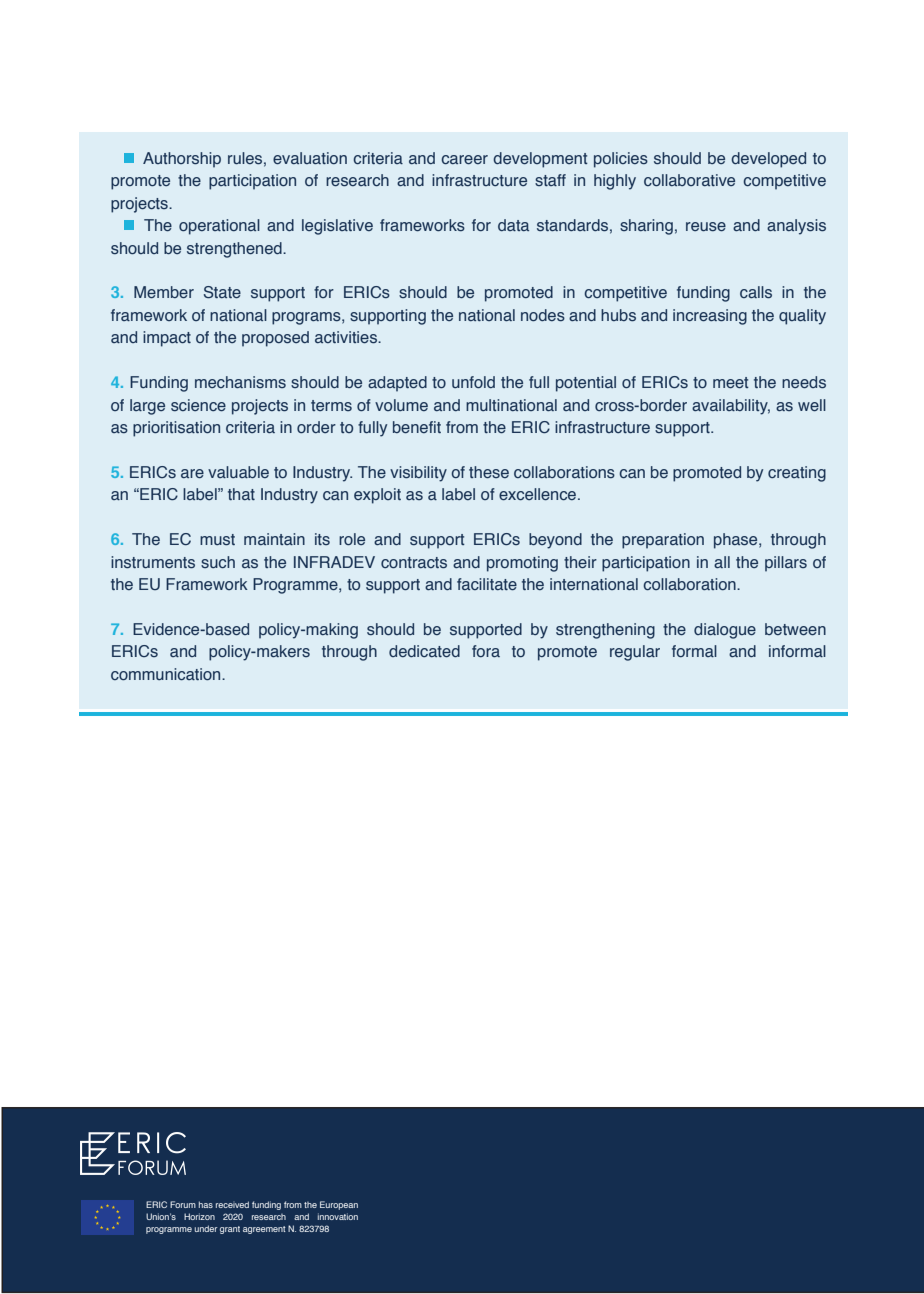  Describe the element at coordinates (689, 180) in the page. I see `collaborative` at that location.
